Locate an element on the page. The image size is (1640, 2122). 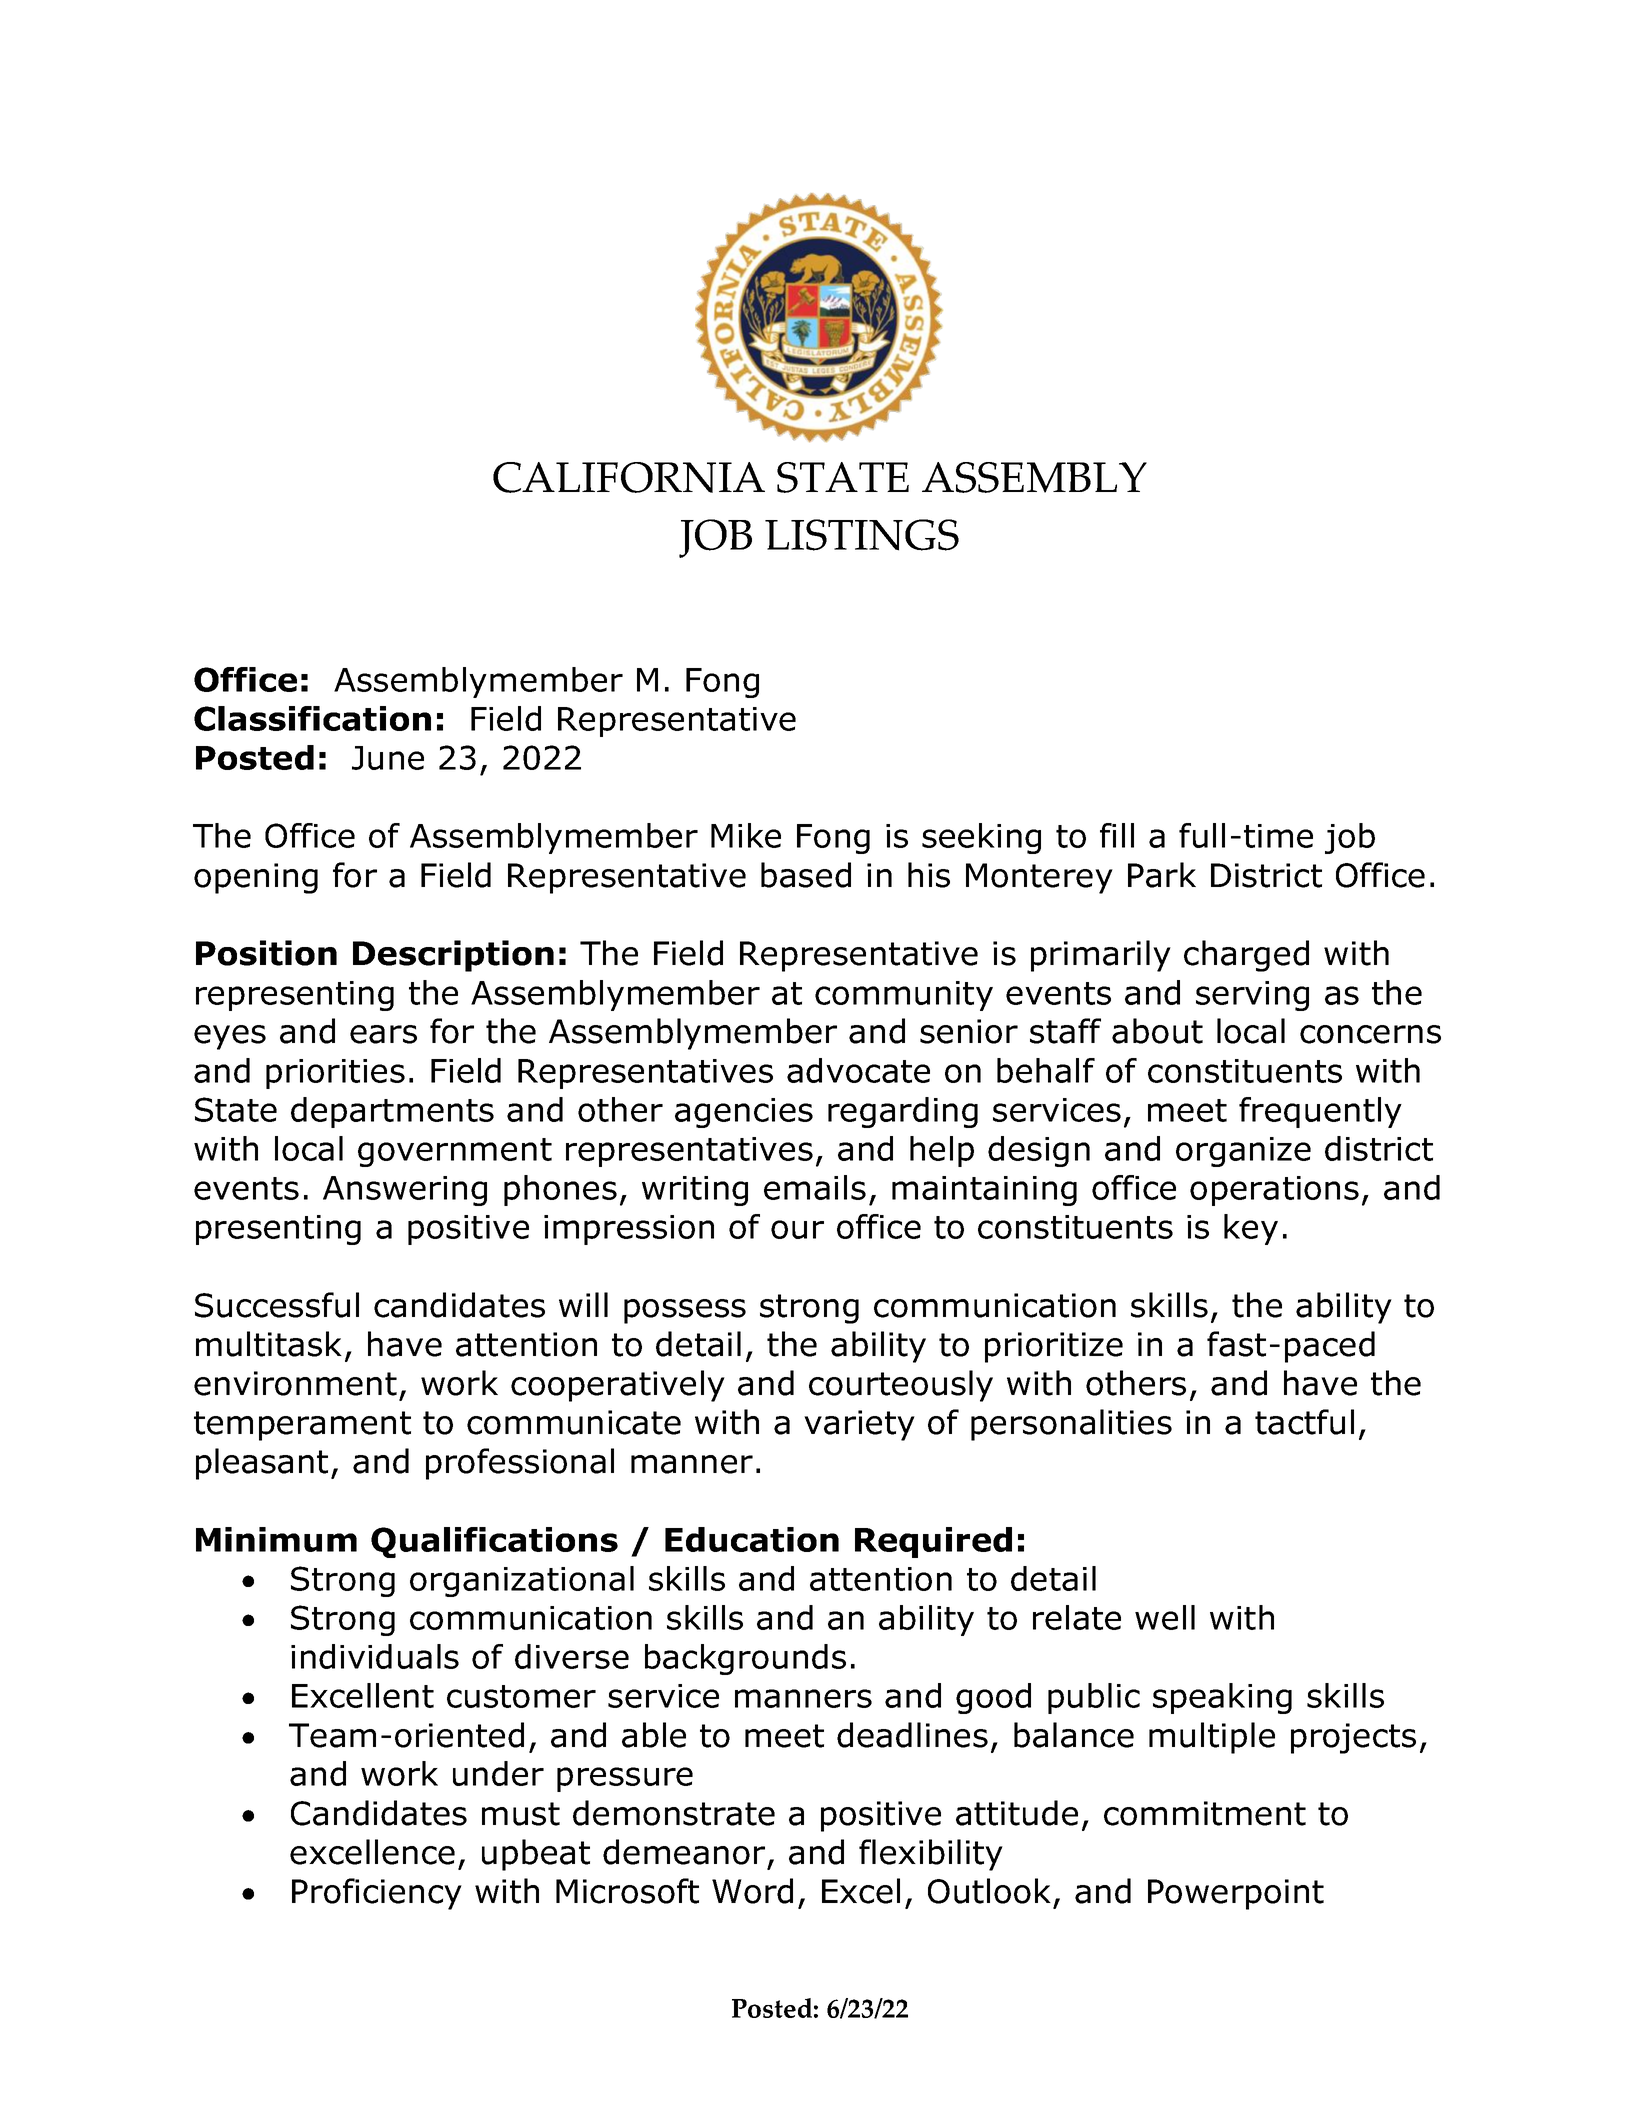
advocate is located at coordinates (858, 1070).
